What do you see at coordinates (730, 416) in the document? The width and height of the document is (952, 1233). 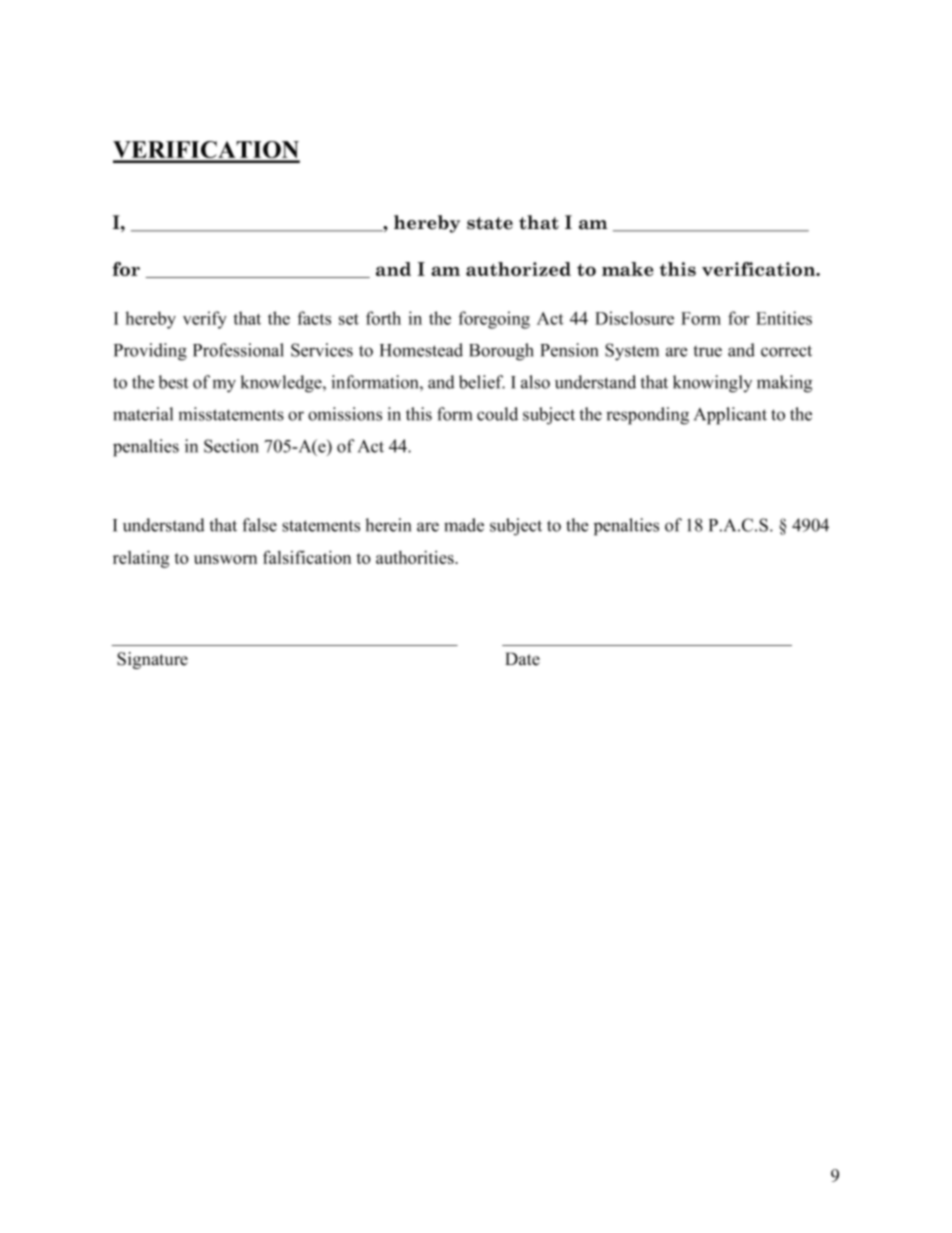 I see `Applicant` at bounding box center [730, 416].
